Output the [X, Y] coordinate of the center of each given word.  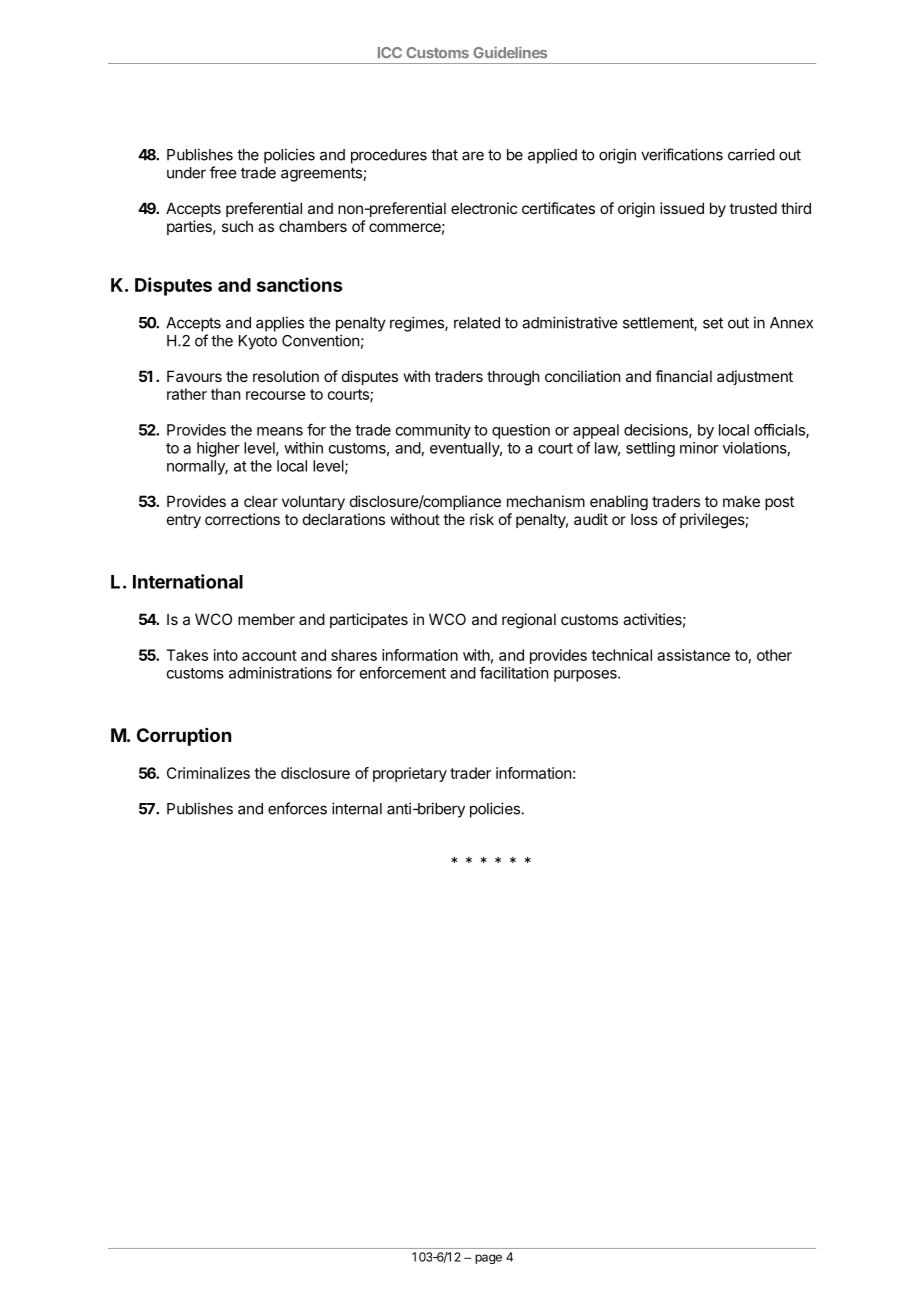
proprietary [410, 774]
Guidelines [510, 52]
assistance [693, 655]
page [488, 1259]
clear [261, 501]
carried [751, 154]
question [521, 431]
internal [357, 808]
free [223, 172]
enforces [297, 808]
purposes [586, 676]
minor [699, 448]
